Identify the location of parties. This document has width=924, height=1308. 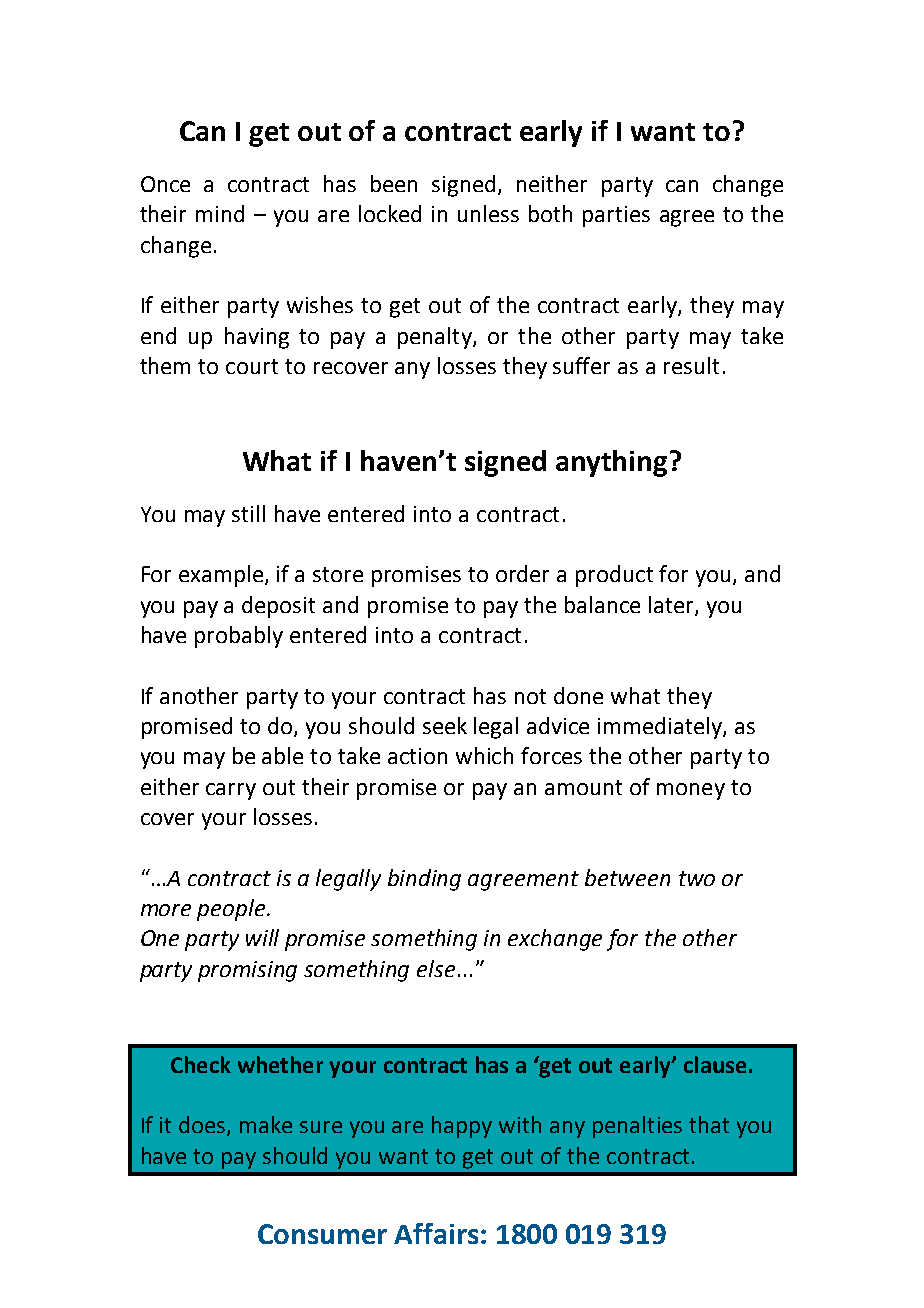
(616, 216).
